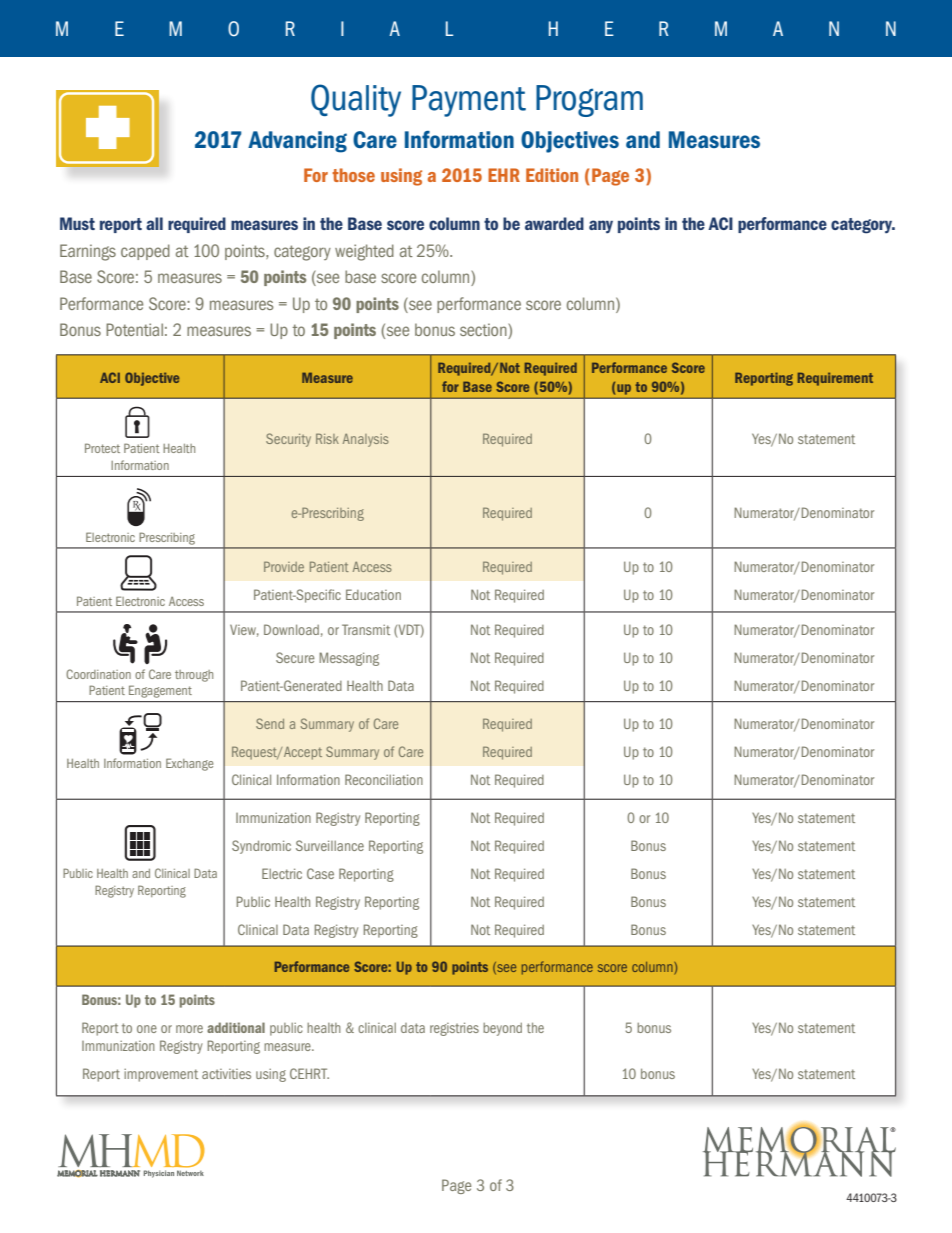 The width and height of the screenshot is (952, 1233). What do you see at coordinates (469, 101) in the screenshot?
I see `Payment` at bounding box center [469, 101].
